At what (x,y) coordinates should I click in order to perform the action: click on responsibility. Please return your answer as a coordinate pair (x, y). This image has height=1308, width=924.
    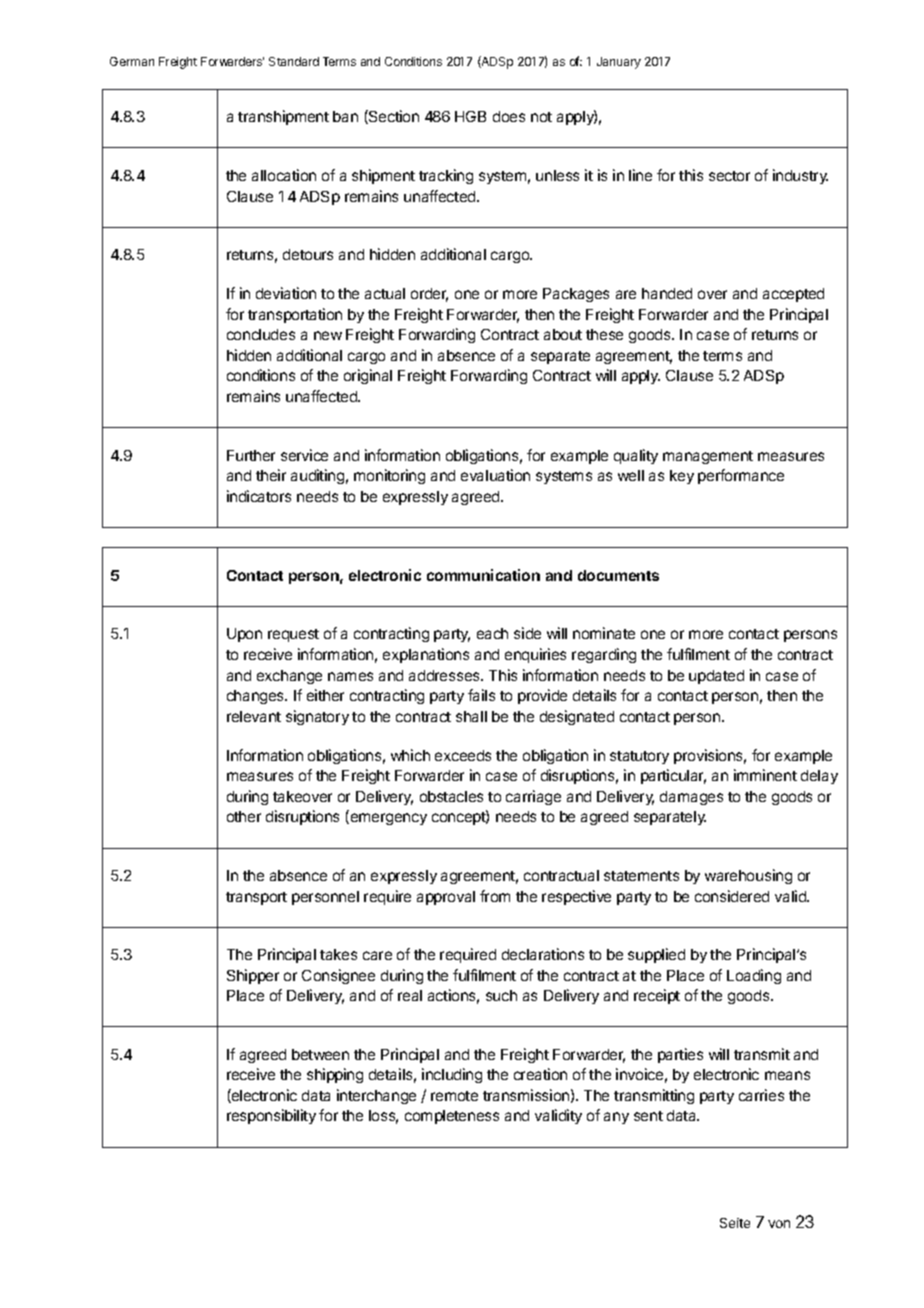
    Looking at the image, I should click on (271, 1116).
